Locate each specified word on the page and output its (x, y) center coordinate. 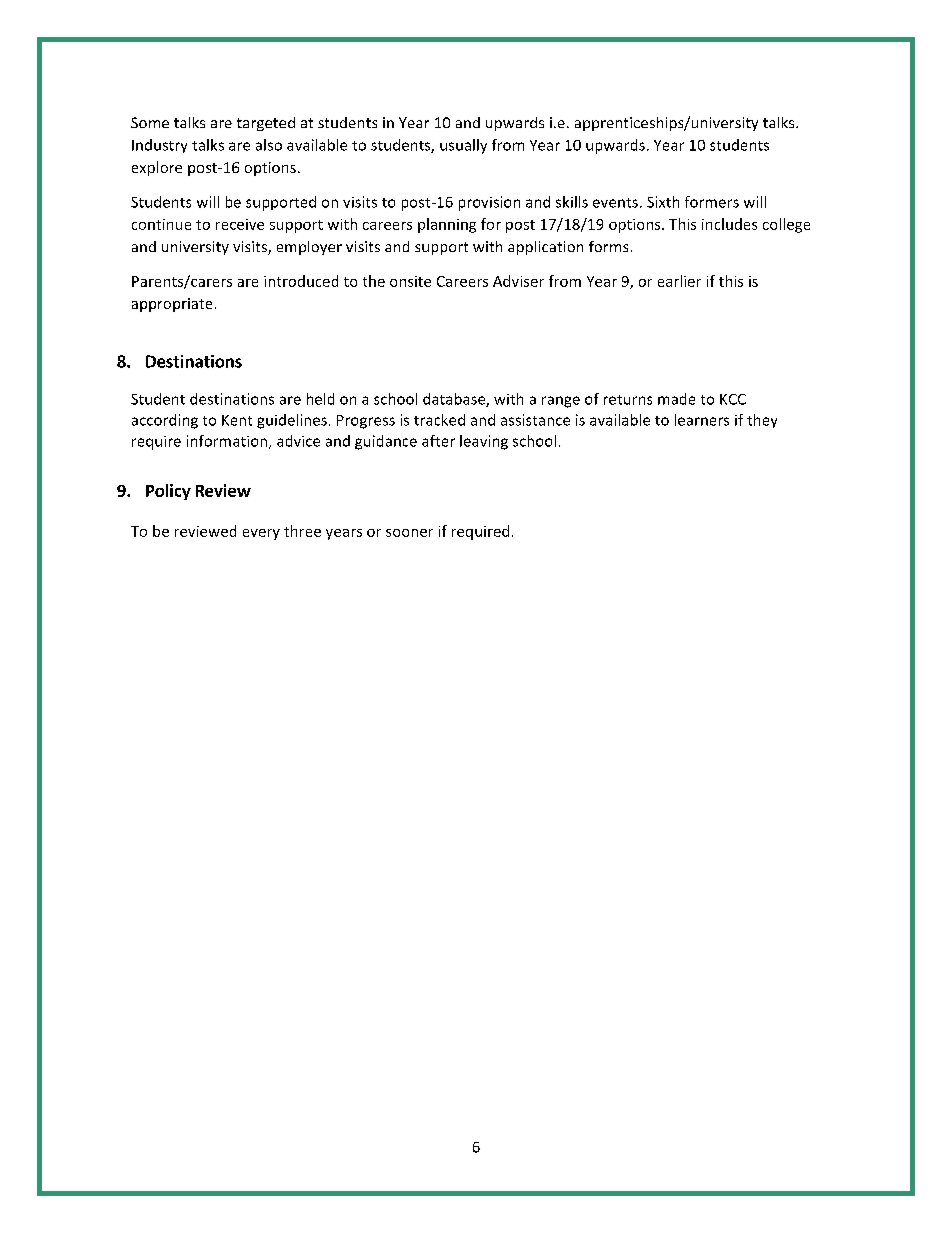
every (261, 534)
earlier (679, 281)
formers (712, 202)
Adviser (518, 281)
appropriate (172, 305)
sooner (409, 533)
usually (463, 146)
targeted (266, 124)
